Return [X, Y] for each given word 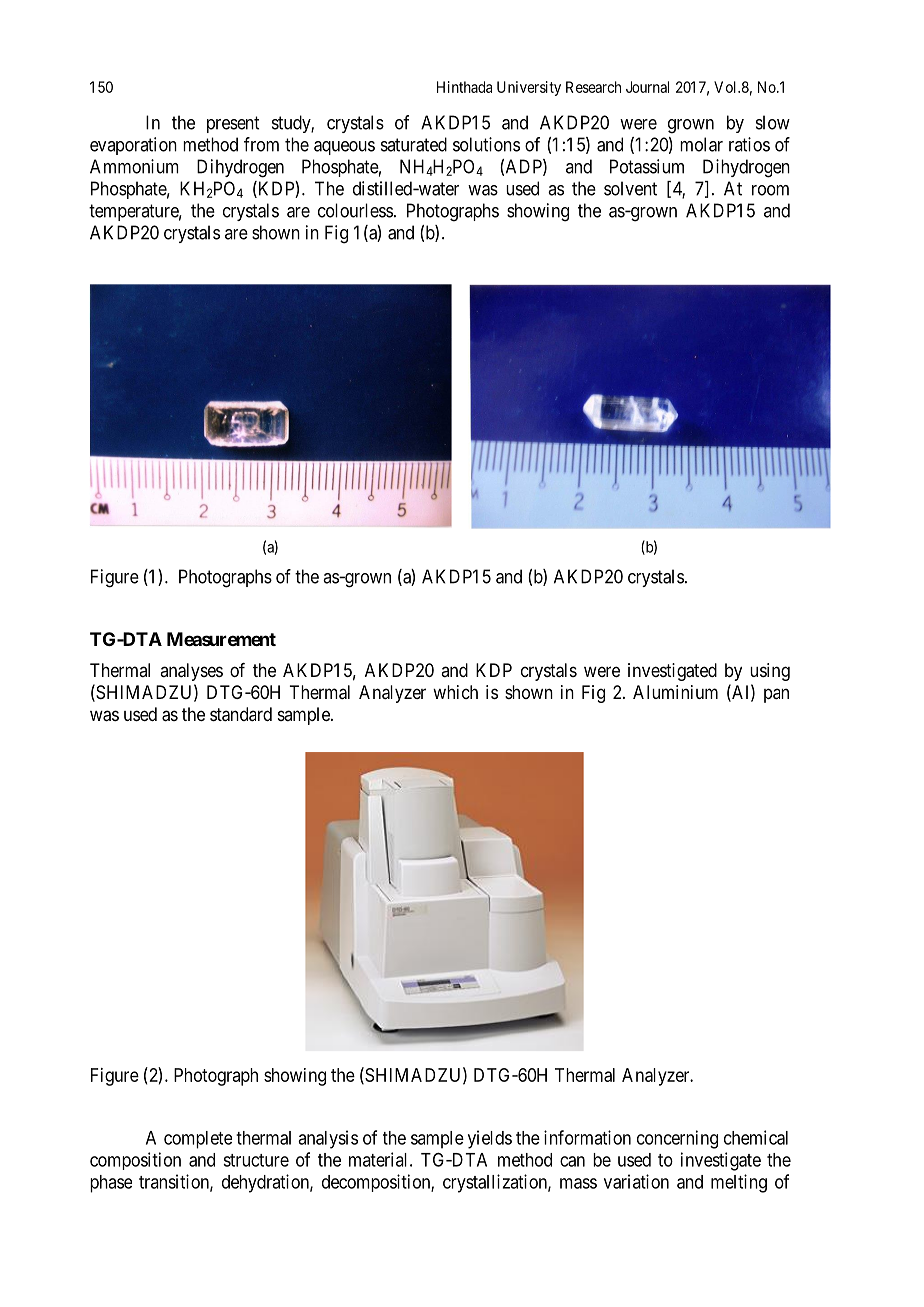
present [233, 124]
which [455, 692]
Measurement [221, 639]
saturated [414, 144]
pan [776, 695]
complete [198, 1140]
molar [701, 144]
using [770, 672]
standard [241, 714]
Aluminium [675, 692]
